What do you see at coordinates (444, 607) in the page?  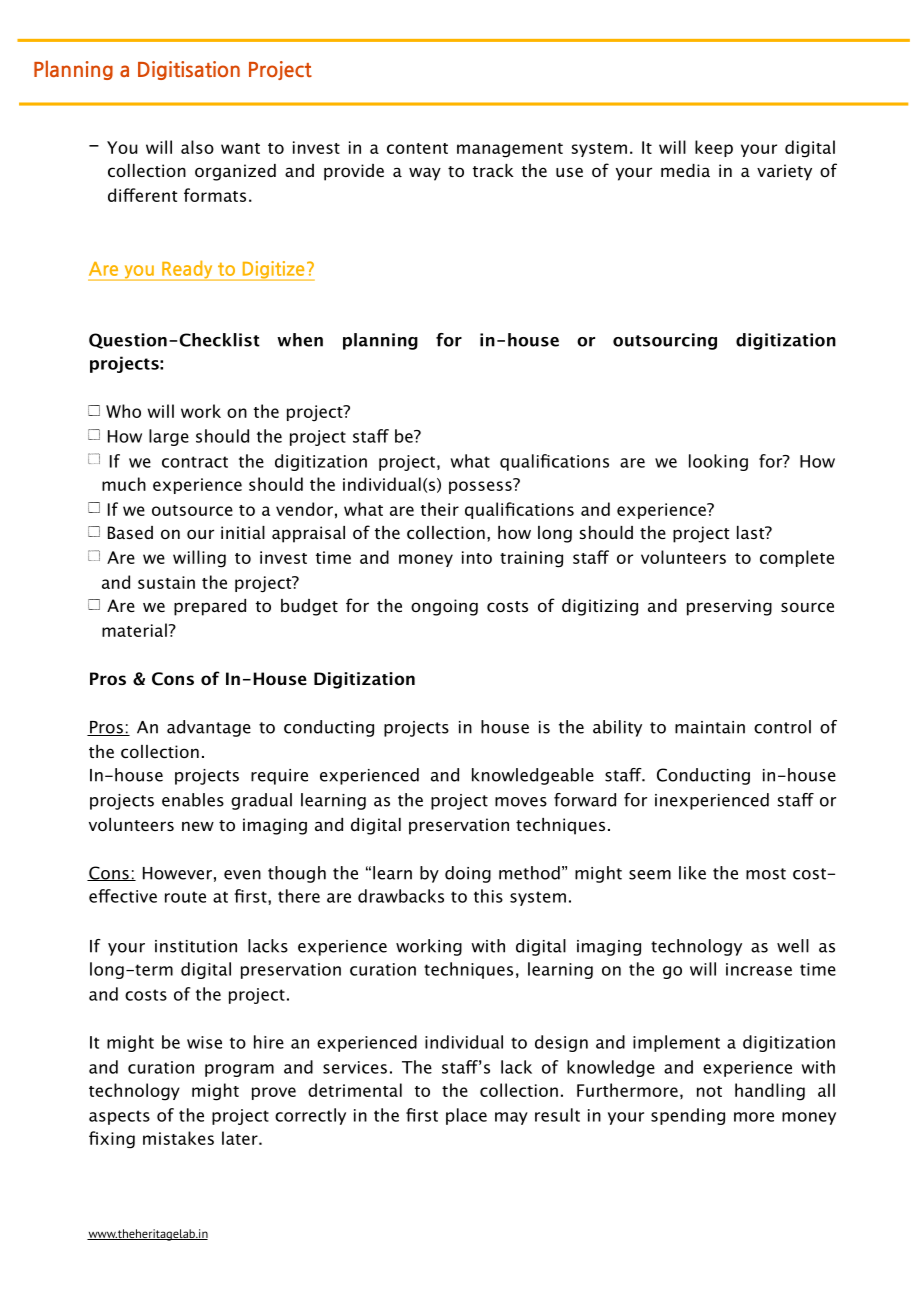 I see `ongoing` at bounding box center [444, 607].
